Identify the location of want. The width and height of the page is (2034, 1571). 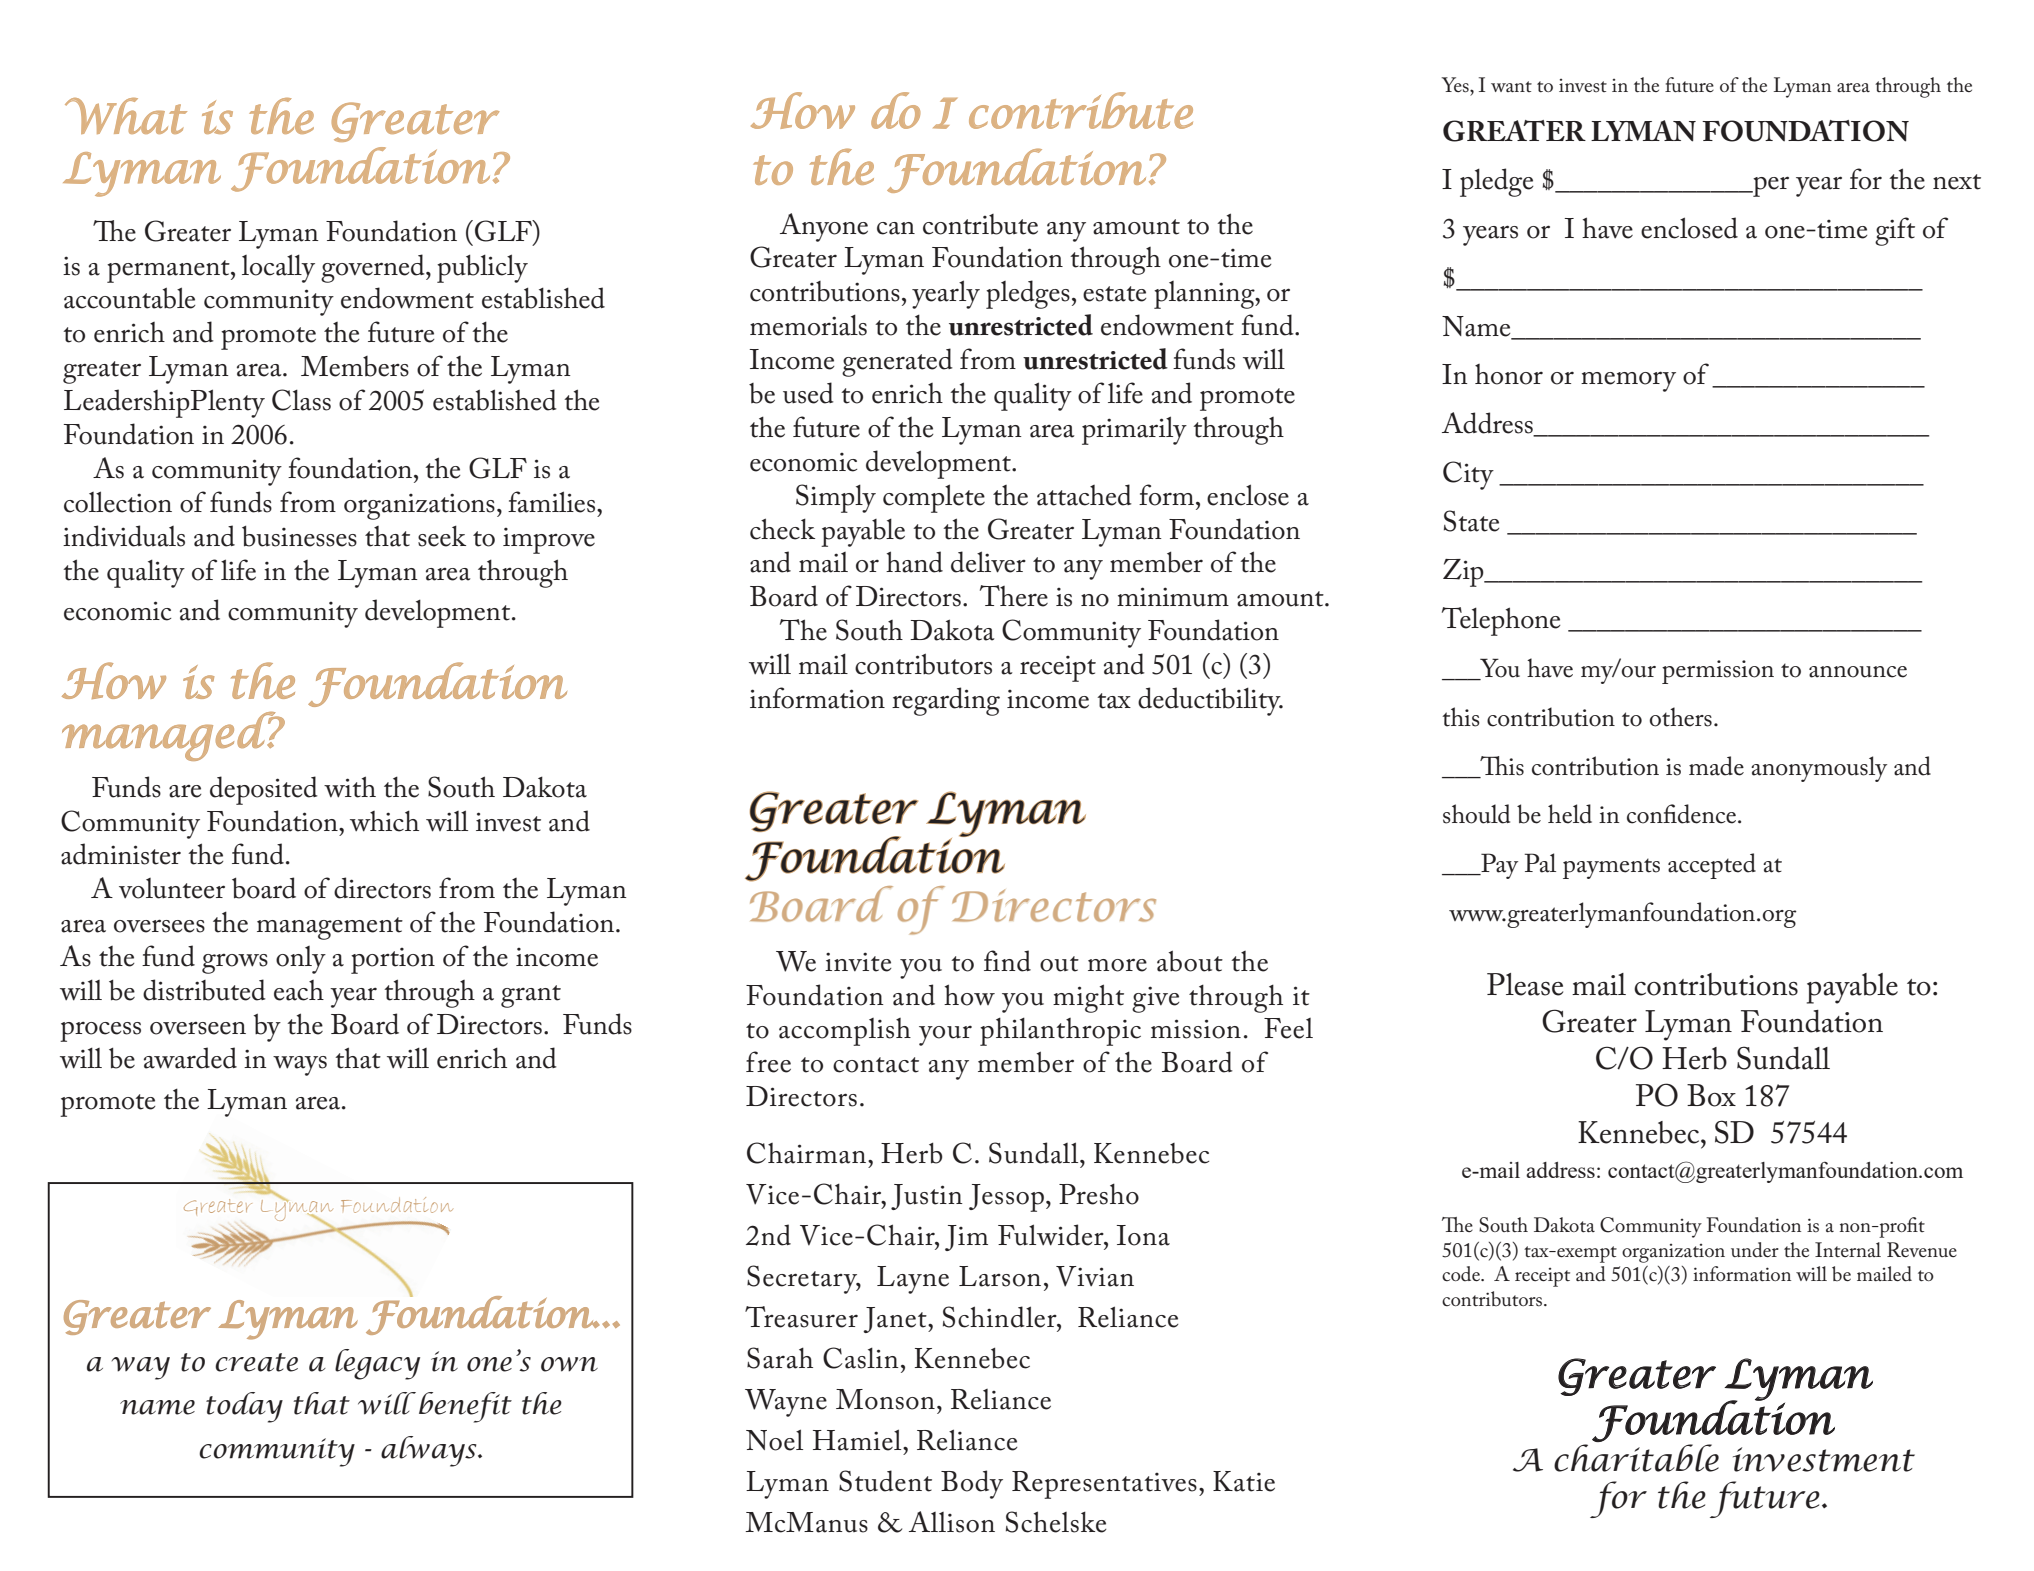
(1511, 86).
